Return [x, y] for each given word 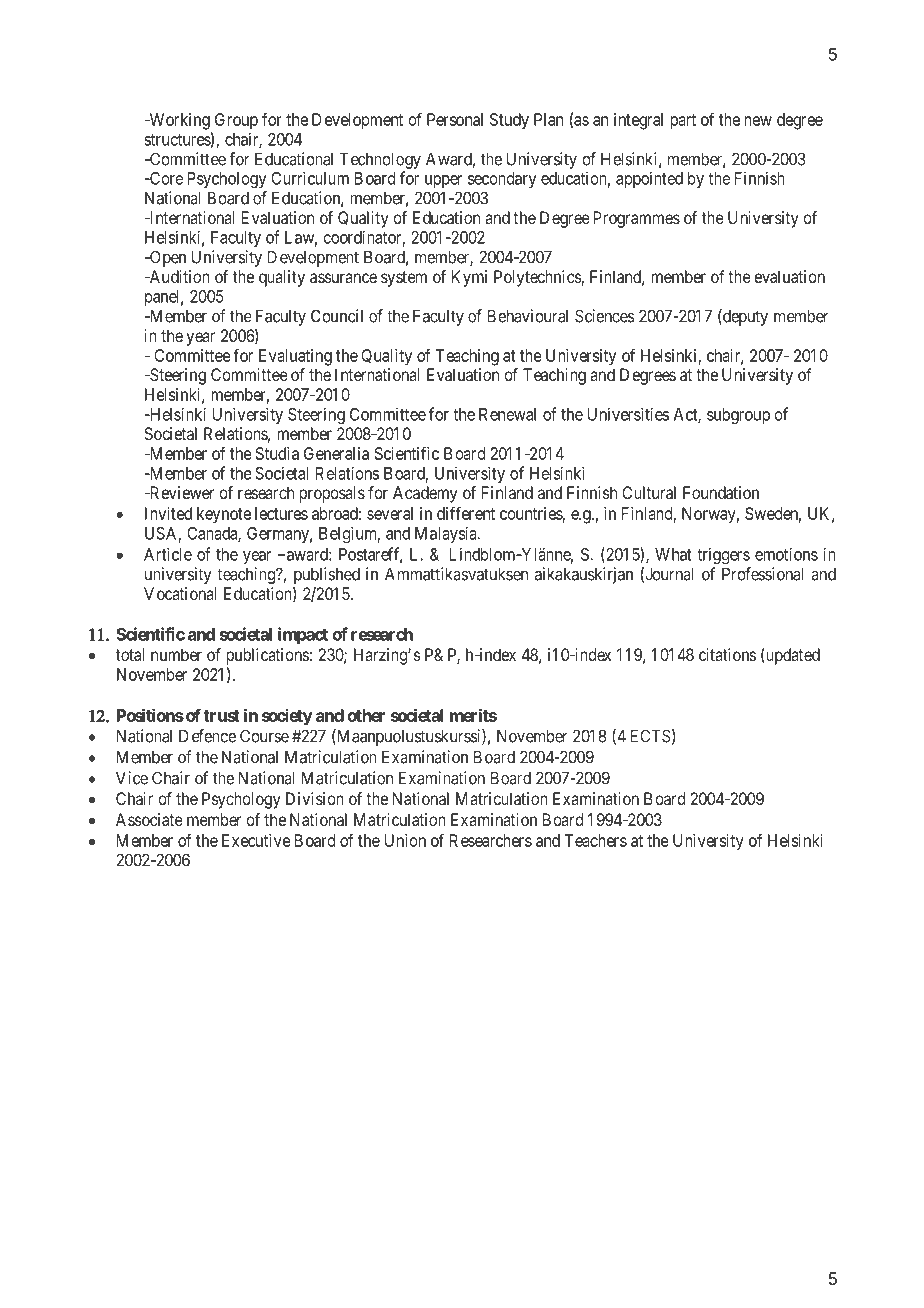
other [366, 715]
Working [178, 121]
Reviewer [180, 492]
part [683, 122]
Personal [455, 119]
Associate [149, 819]
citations [727, 654]
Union [405, 840]
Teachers [595, 840]
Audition [178, 276]
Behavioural [528, 316]
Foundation [721, 492]
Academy [425, 494]
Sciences [605, 316]
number [176, 654]
